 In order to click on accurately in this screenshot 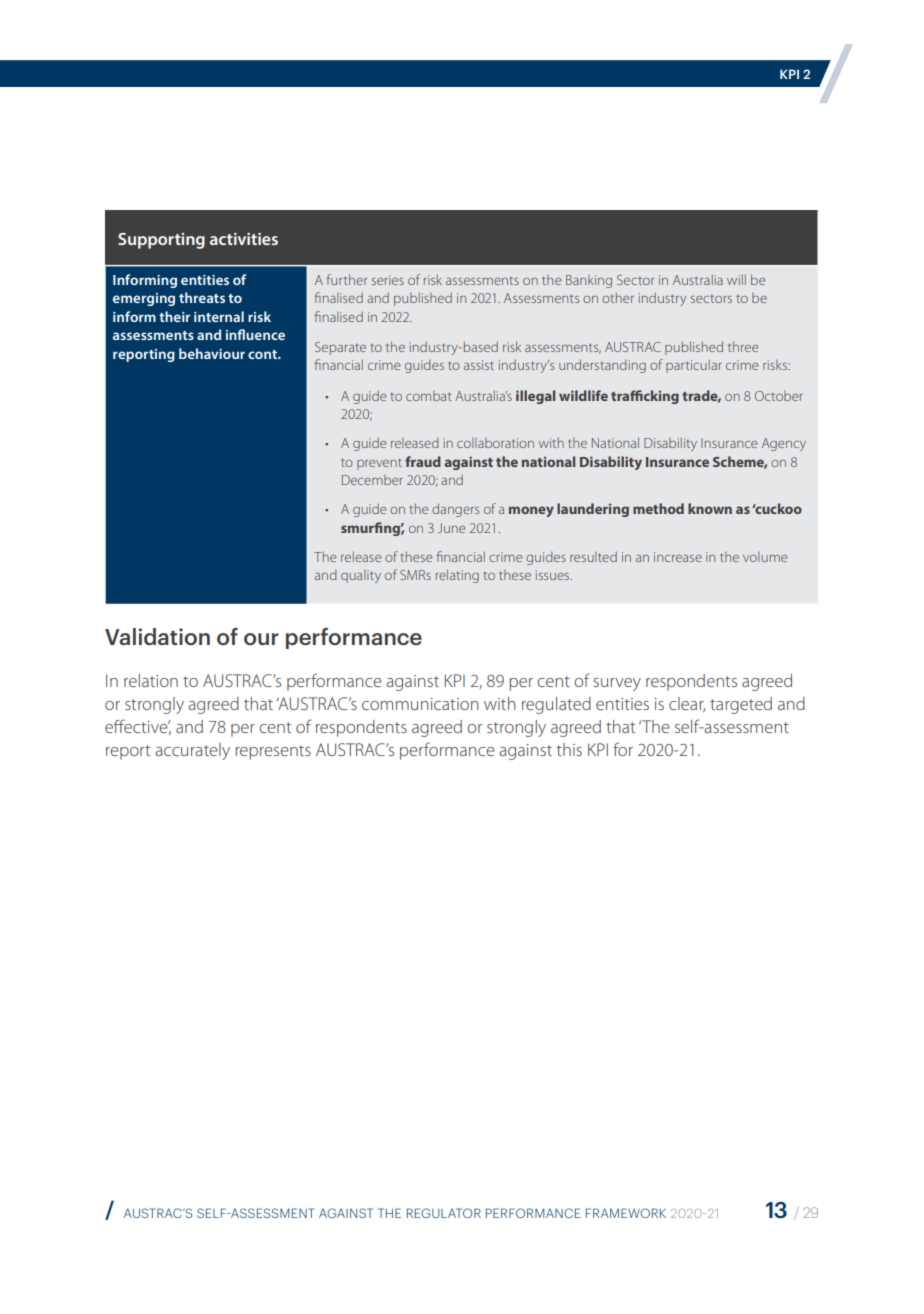, I will do `click(192, 751)`.
